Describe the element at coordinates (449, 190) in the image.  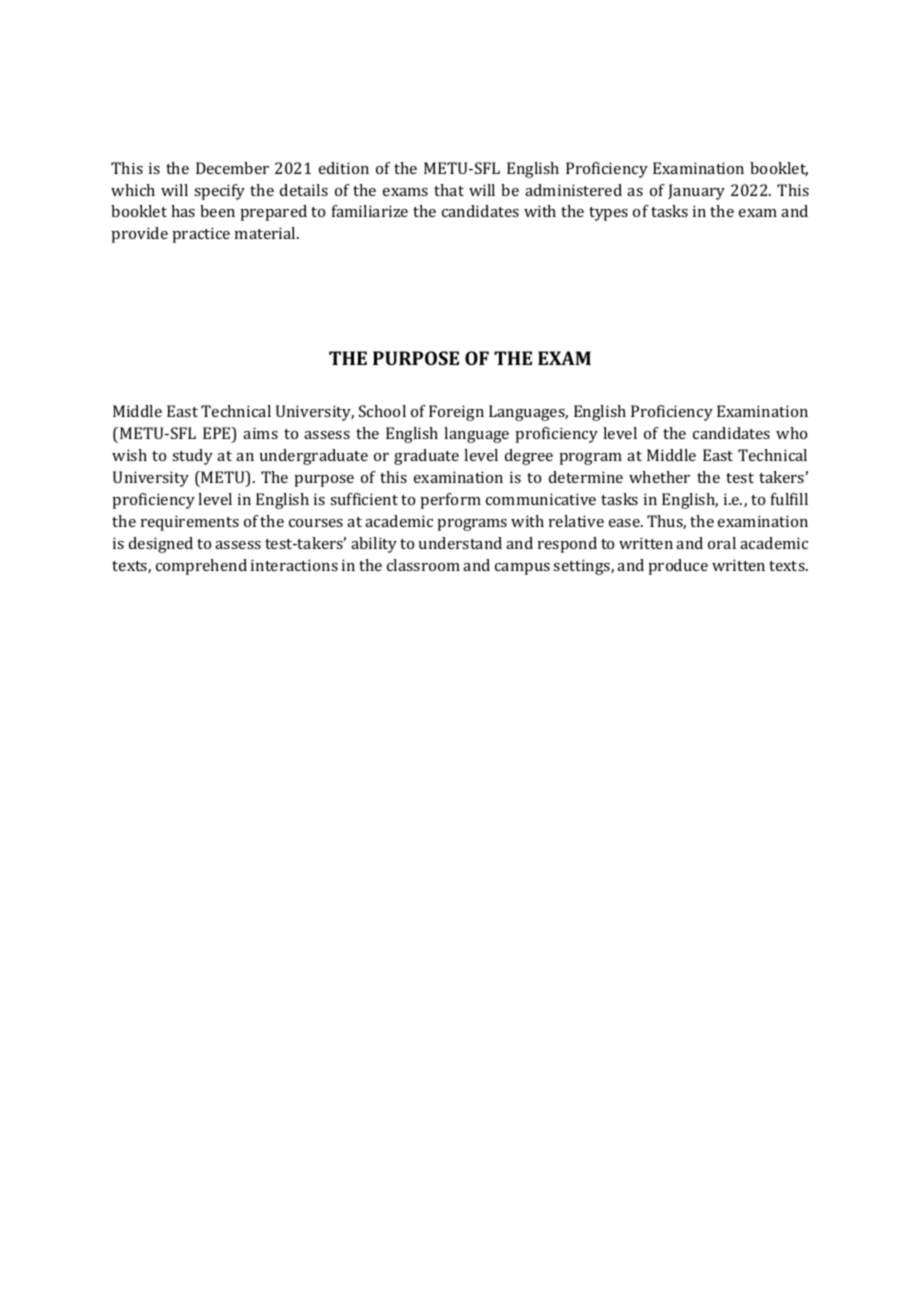
I see `that` at that location.
